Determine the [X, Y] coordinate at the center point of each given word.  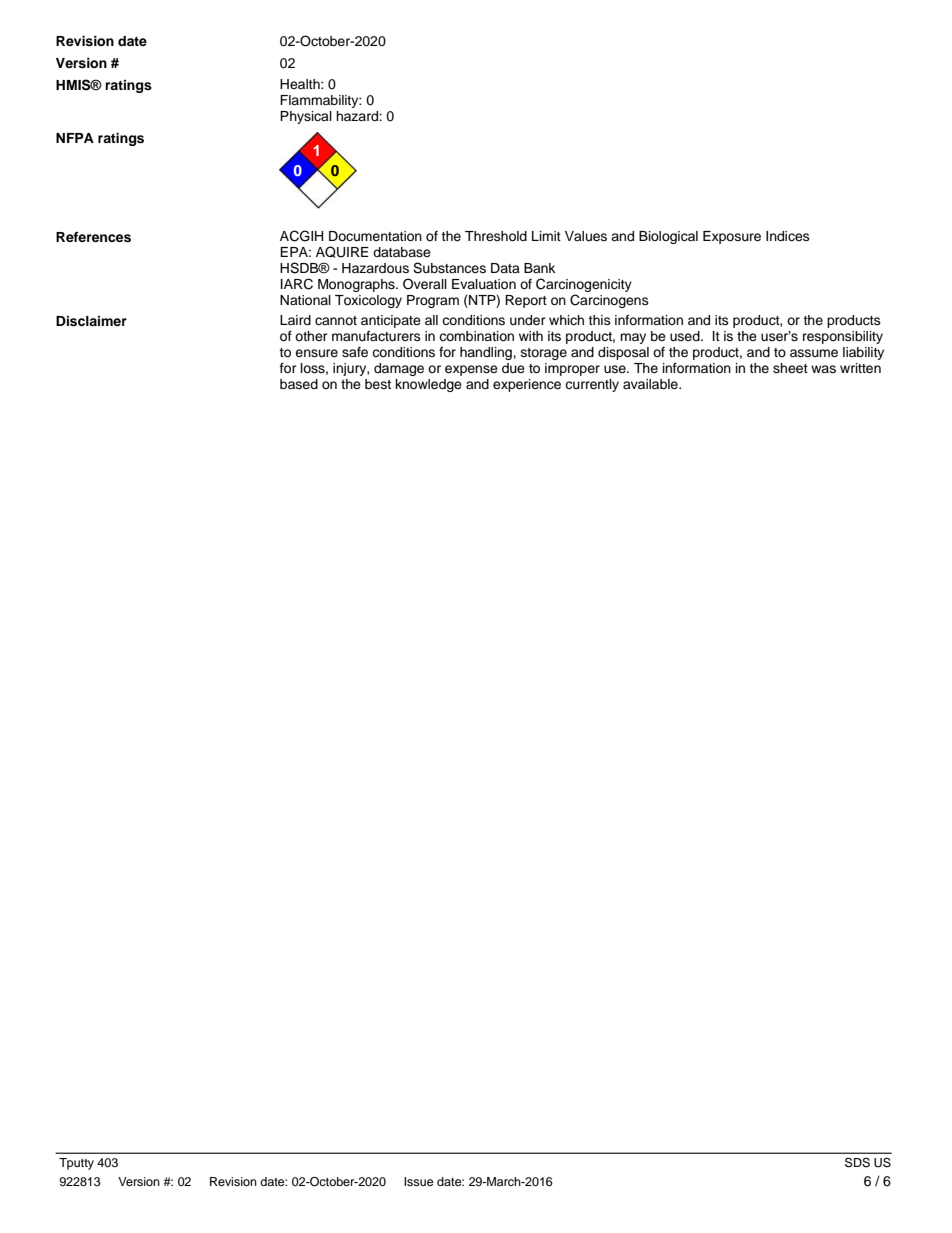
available [651, 384]
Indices [788, 236]
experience [527, 385]
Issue [419, 1181]
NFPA [75, 138]
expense [471, 370]
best [378, 384]
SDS [857, 1162]
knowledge [429, 385]
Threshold [496, 236]
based [299, 384]
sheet [790, 368]
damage [399, 369]
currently [592, 385]
